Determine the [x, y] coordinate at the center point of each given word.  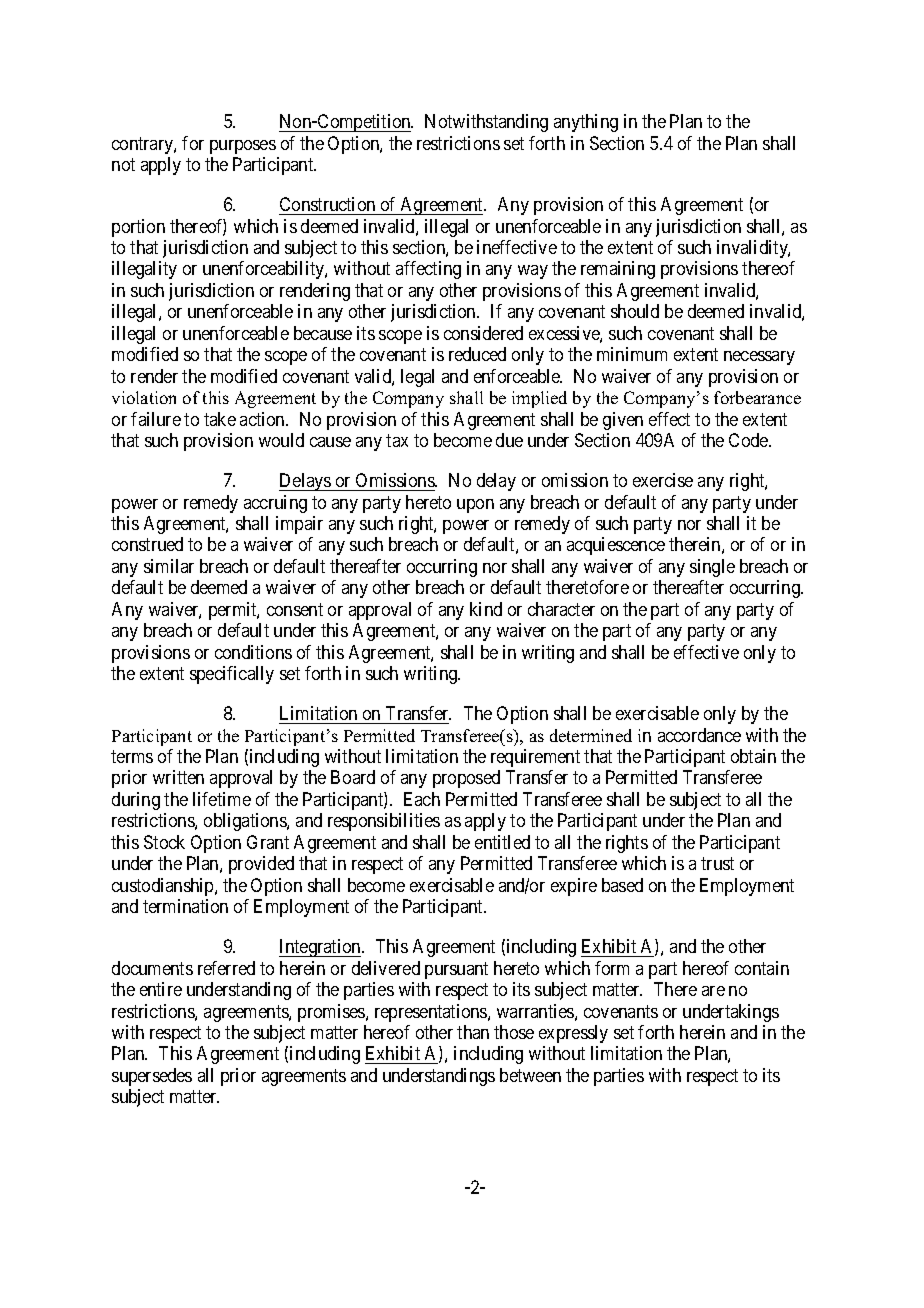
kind [486, 609]
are [713, 991]
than [473, 1032]
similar [169, 566]
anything [586, 123]
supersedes [152, 1077]
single [712, 568]
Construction [327, 204]
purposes [243, 147]
